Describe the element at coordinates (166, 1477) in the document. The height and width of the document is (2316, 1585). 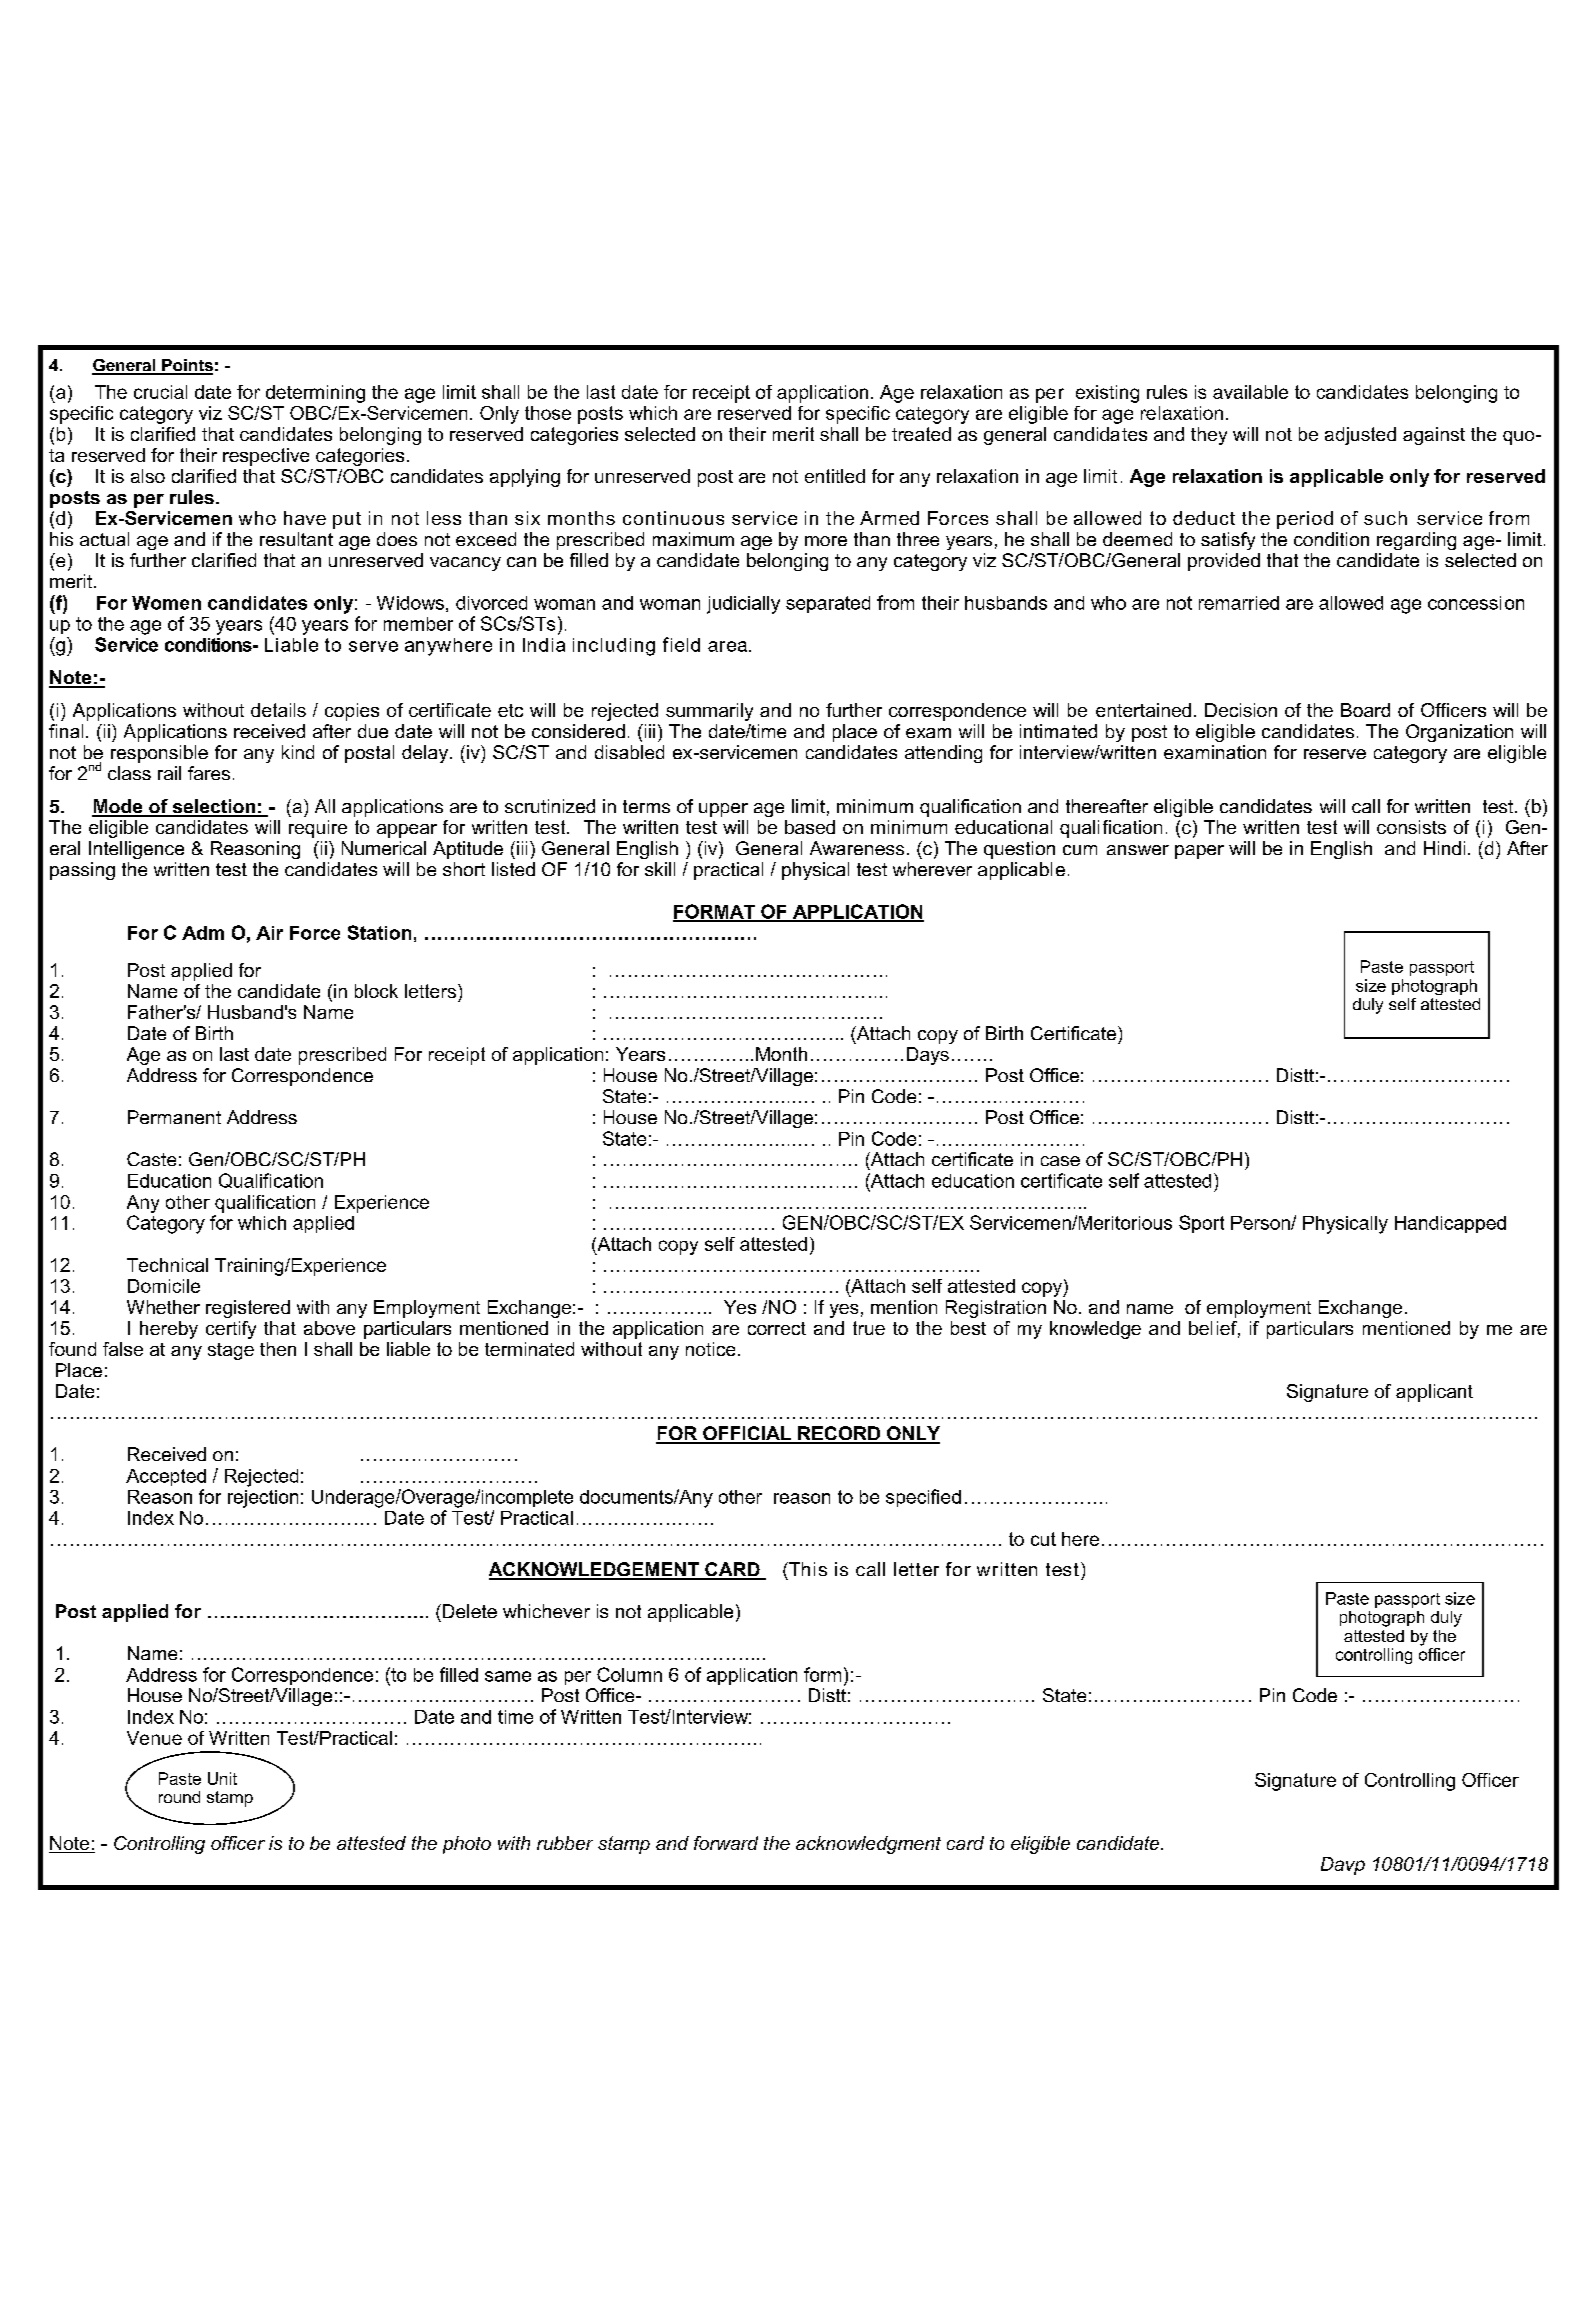
I see `Accepted` at that location.
